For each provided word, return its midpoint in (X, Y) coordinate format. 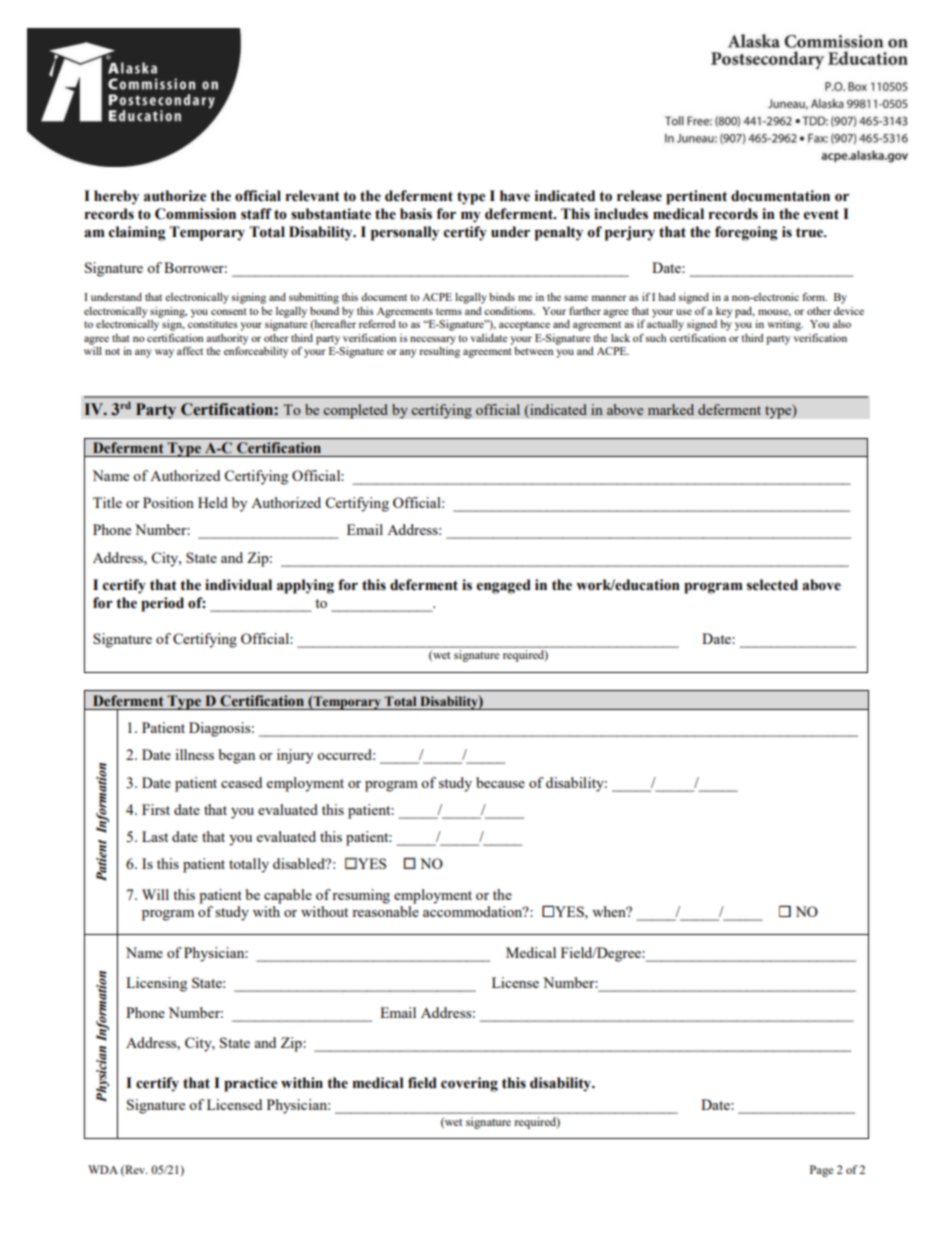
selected (772, 585)
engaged (504, 586)
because (500, 782)
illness (194, 754)
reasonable (385, 911)
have (515, 196)
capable (288, 896)
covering (469, 1084)
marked (671, 409)
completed (355, 411)
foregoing (746, 233)
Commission (195, 214)
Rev (135, 1170)
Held (213, 502)
